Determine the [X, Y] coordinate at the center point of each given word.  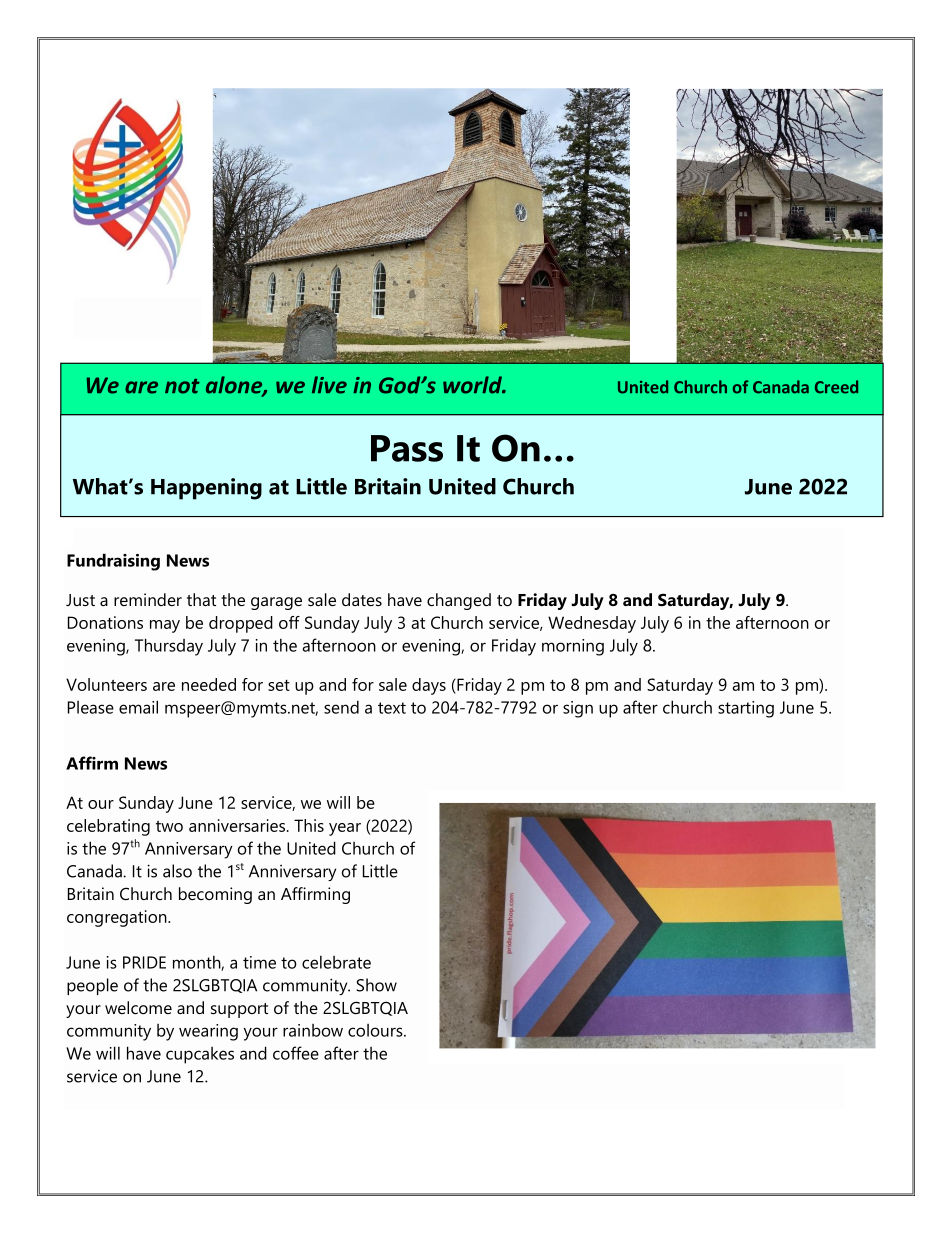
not [182, 386]
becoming [215, 895]
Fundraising [113, 562]
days [429, 686]
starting [746, 709]
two [169, 826]
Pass [407, 448]
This [309, 825]
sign [578, 709]
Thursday [169, 647]
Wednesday [592, 624]
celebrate [336, 962]
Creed [836, 387]
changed [459, 601]
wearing [208, 1032]
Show [376, 985]
